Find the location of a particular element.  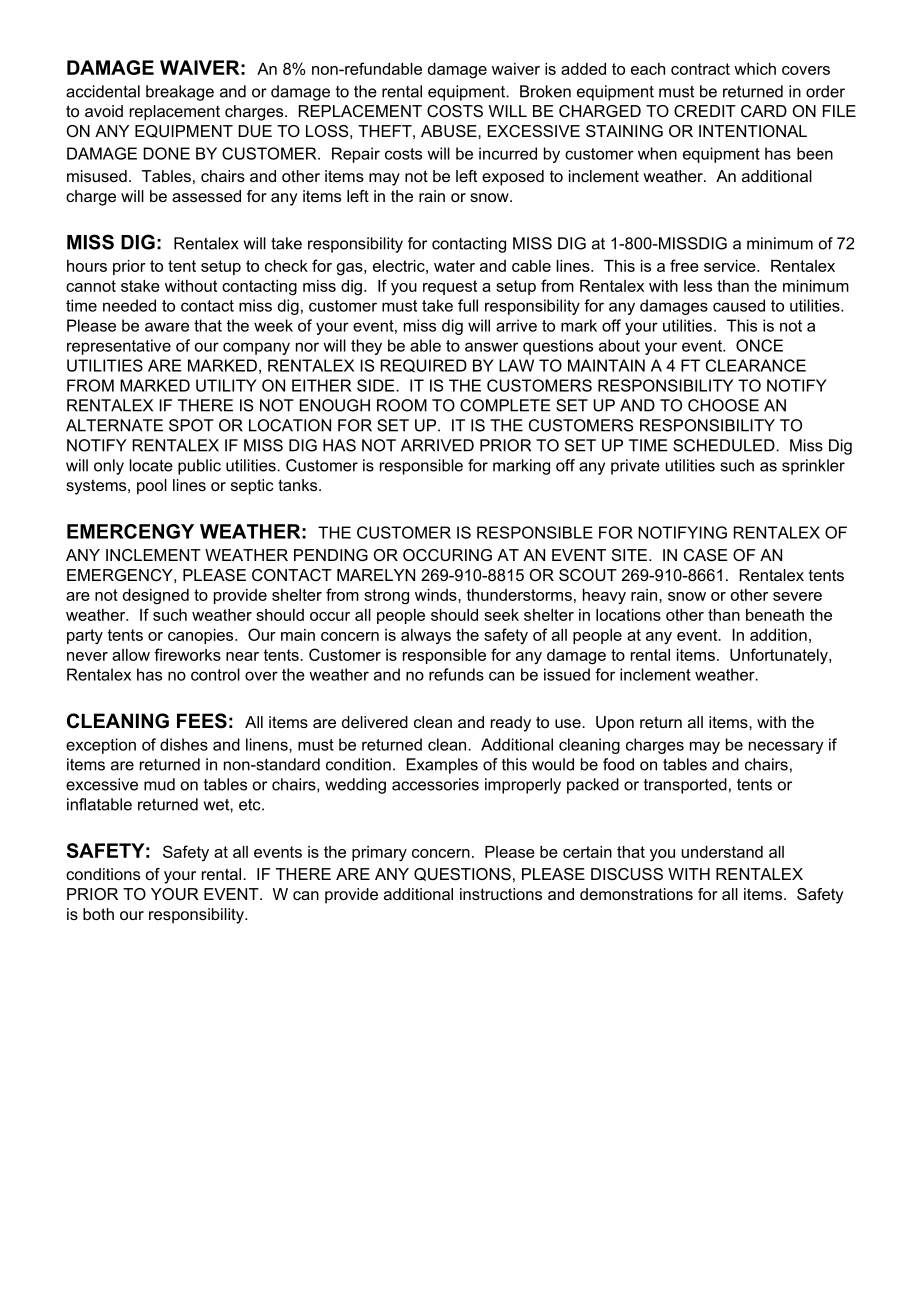

both is located at coordinates (98, 914).
